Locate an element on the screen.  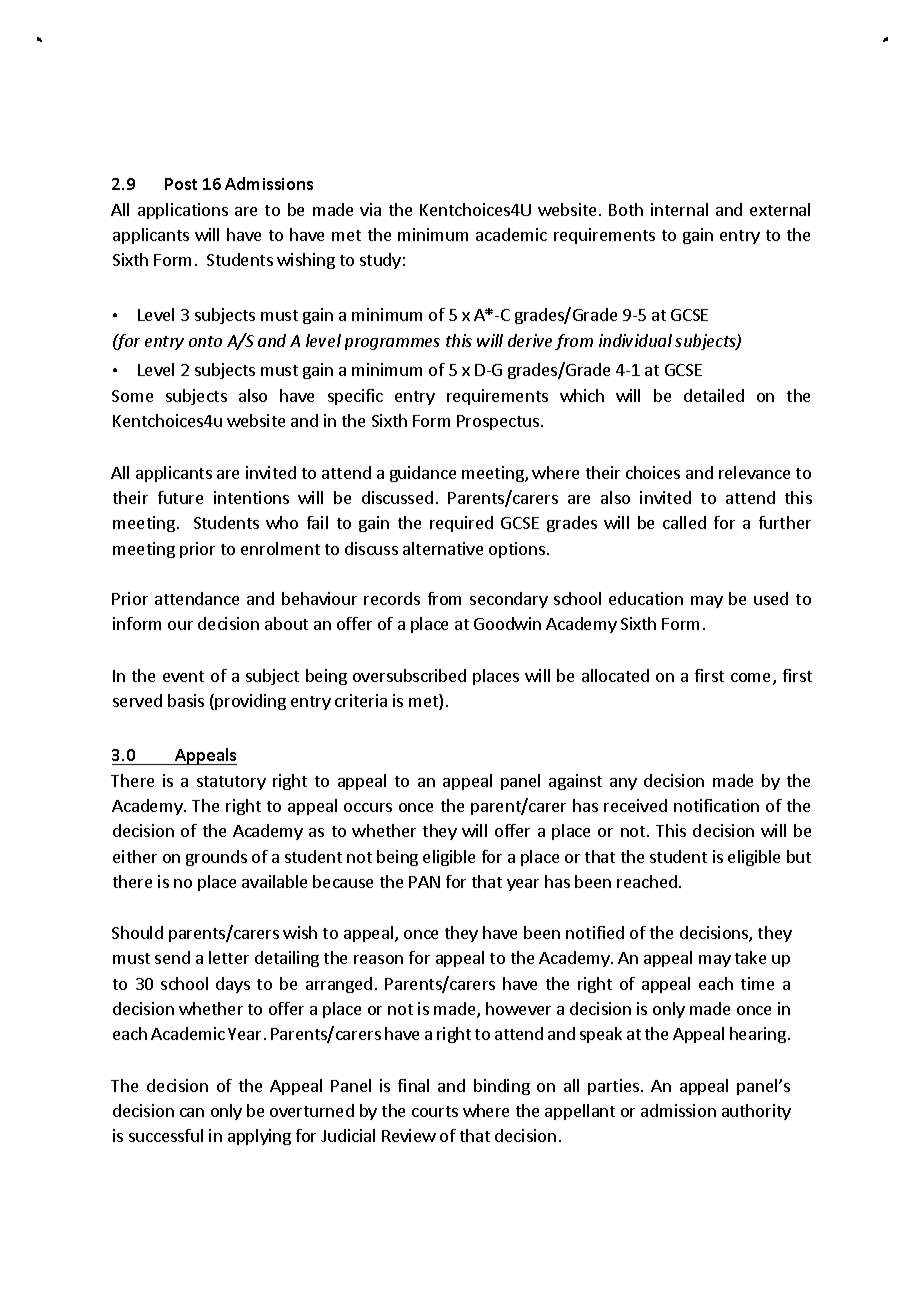
event is located at coordinates (183, 676).
